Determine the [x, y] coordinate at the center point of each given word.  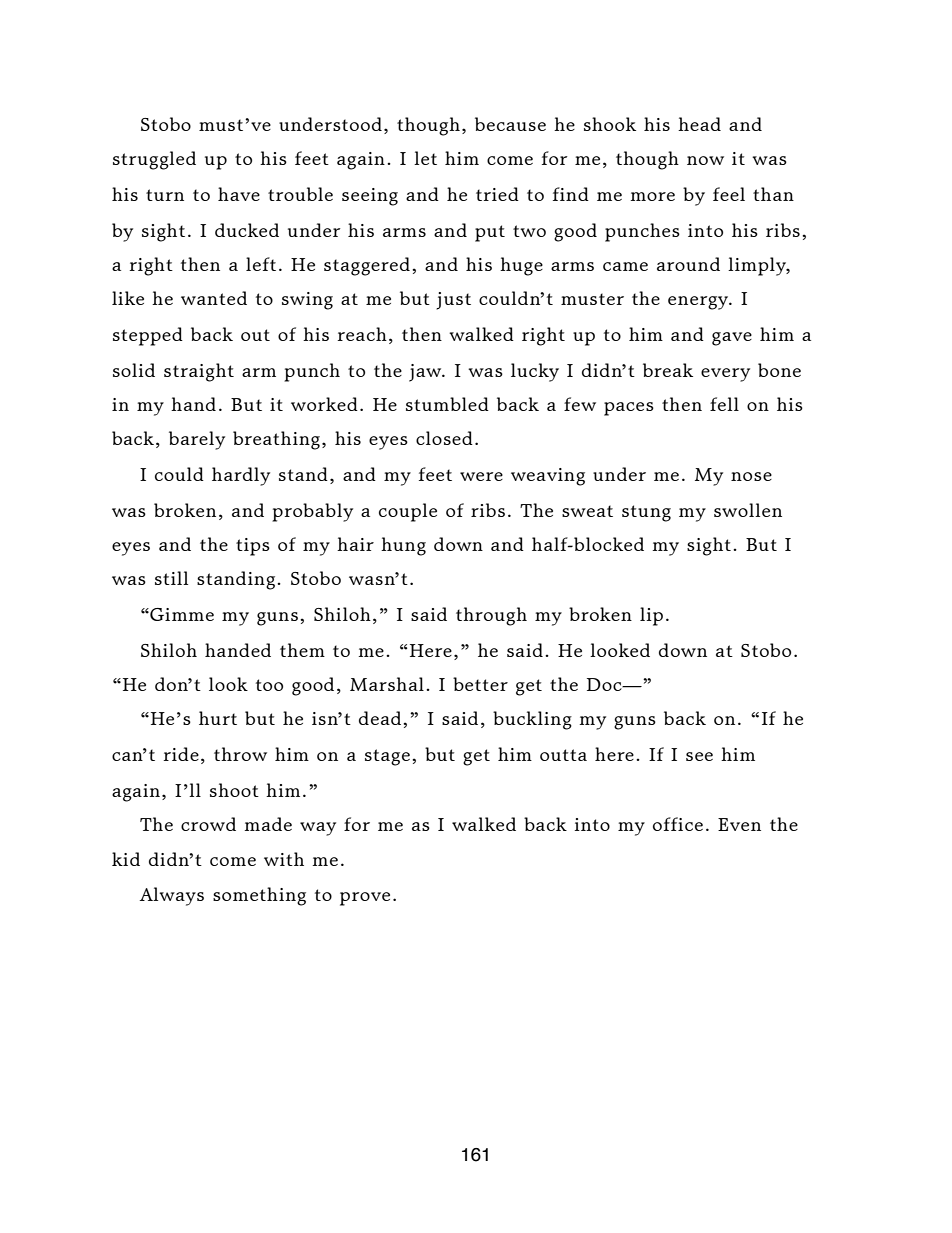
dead [381, 718]
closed [444, 438]
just [453, 301]
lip [651, 616]
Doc [605, 684]
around [688, 264]
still [171, 578]
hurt [218, 718]
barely [197, 440]
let [425, 158]
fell [724, 404]
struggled [154, 160]
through [491, 616]
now [705, 160]
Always [172, 896]
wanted [214, 298]
